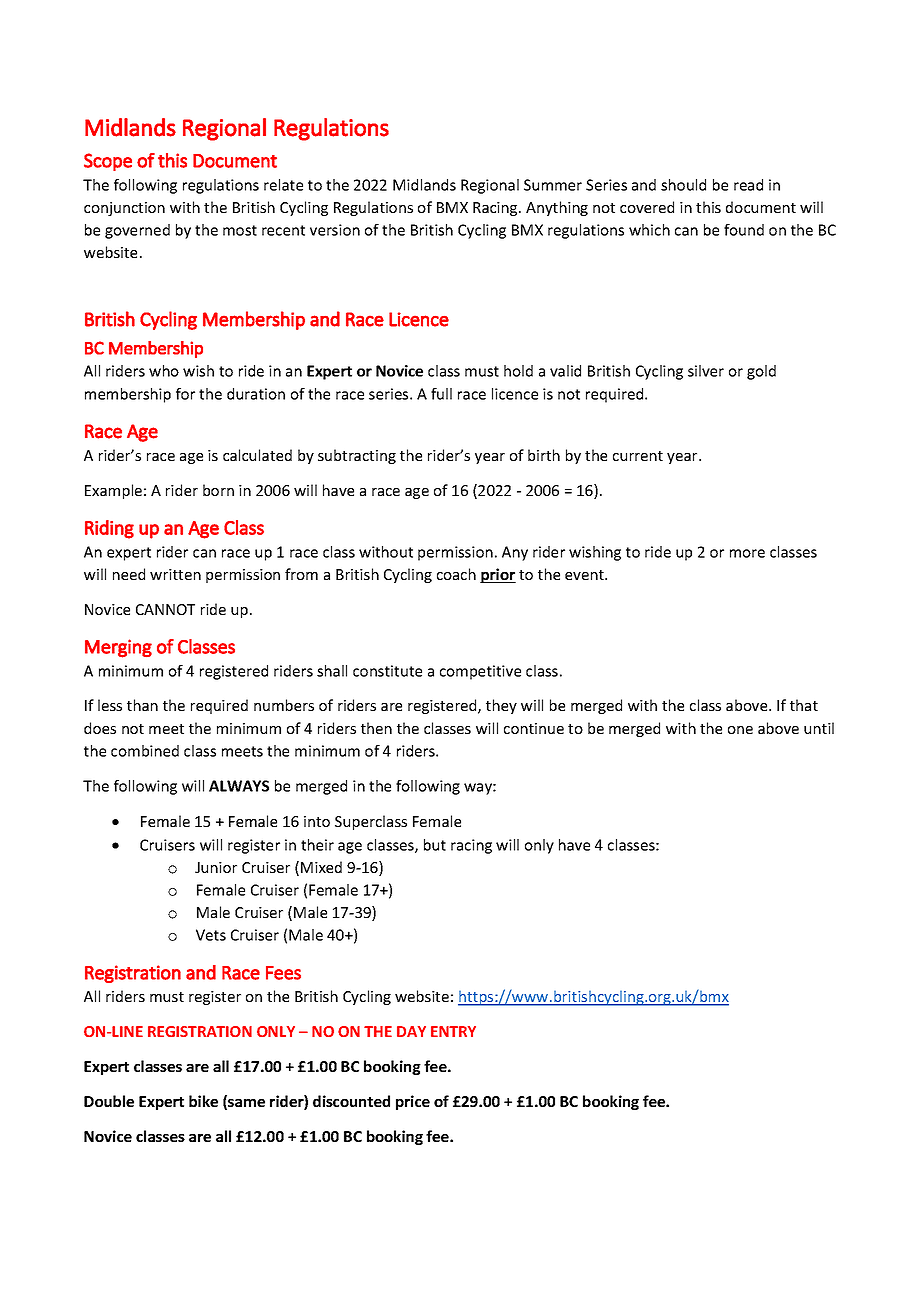  I want to click on more, so click(747, 553).
